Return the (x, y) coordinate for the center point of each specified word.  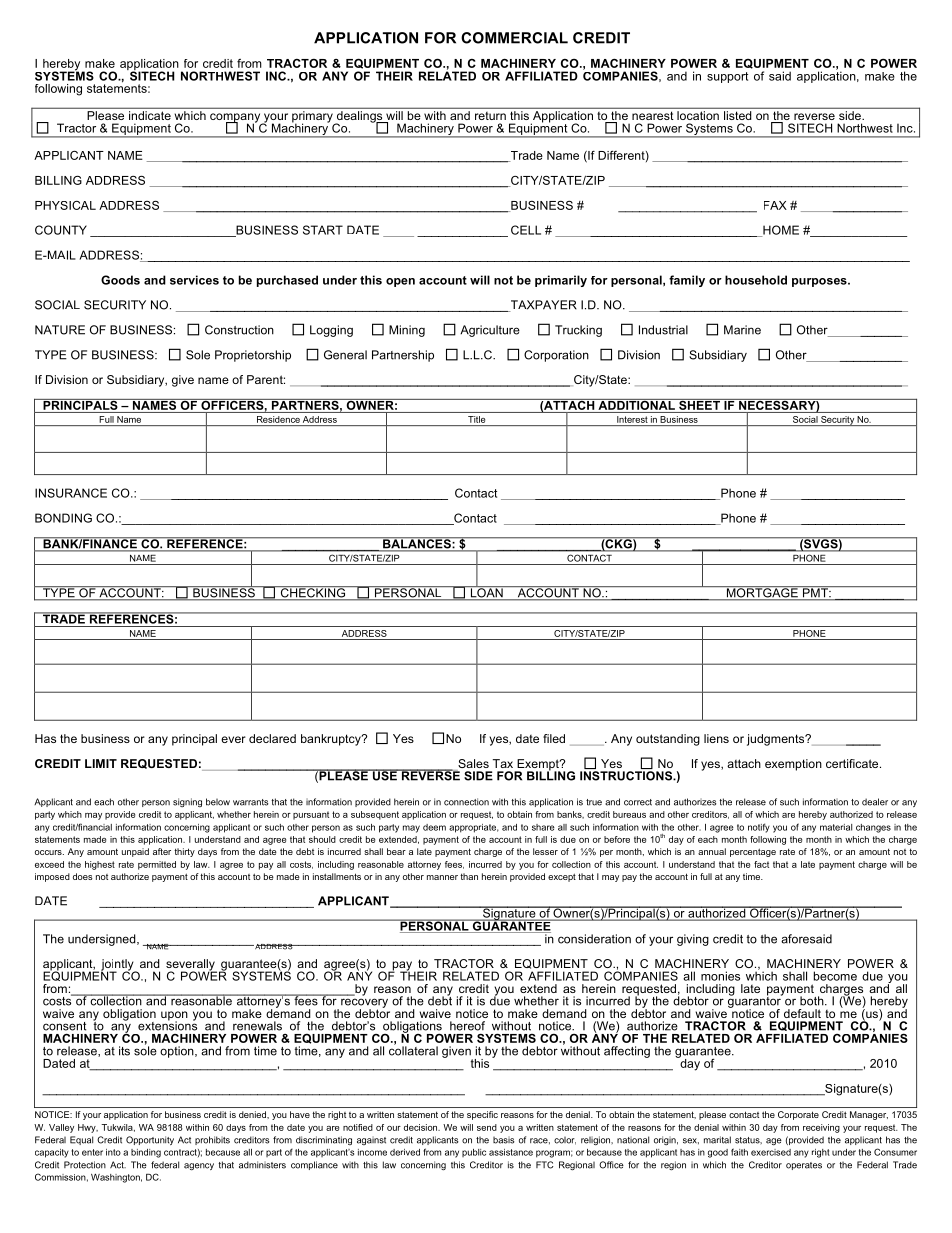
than (469, 876)
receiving (821, 1128)
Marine (742, 330)
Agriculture (490, 331)
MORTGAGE (762, 593)
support (727, 77)
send (487, 1127)
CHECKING (312, 593)
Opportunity (150, 1140)
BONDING (63, 518)
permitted (157, 865)
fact (761, 864)
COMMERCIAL (514, 38)
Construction (239, 330)
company (236, 119)
